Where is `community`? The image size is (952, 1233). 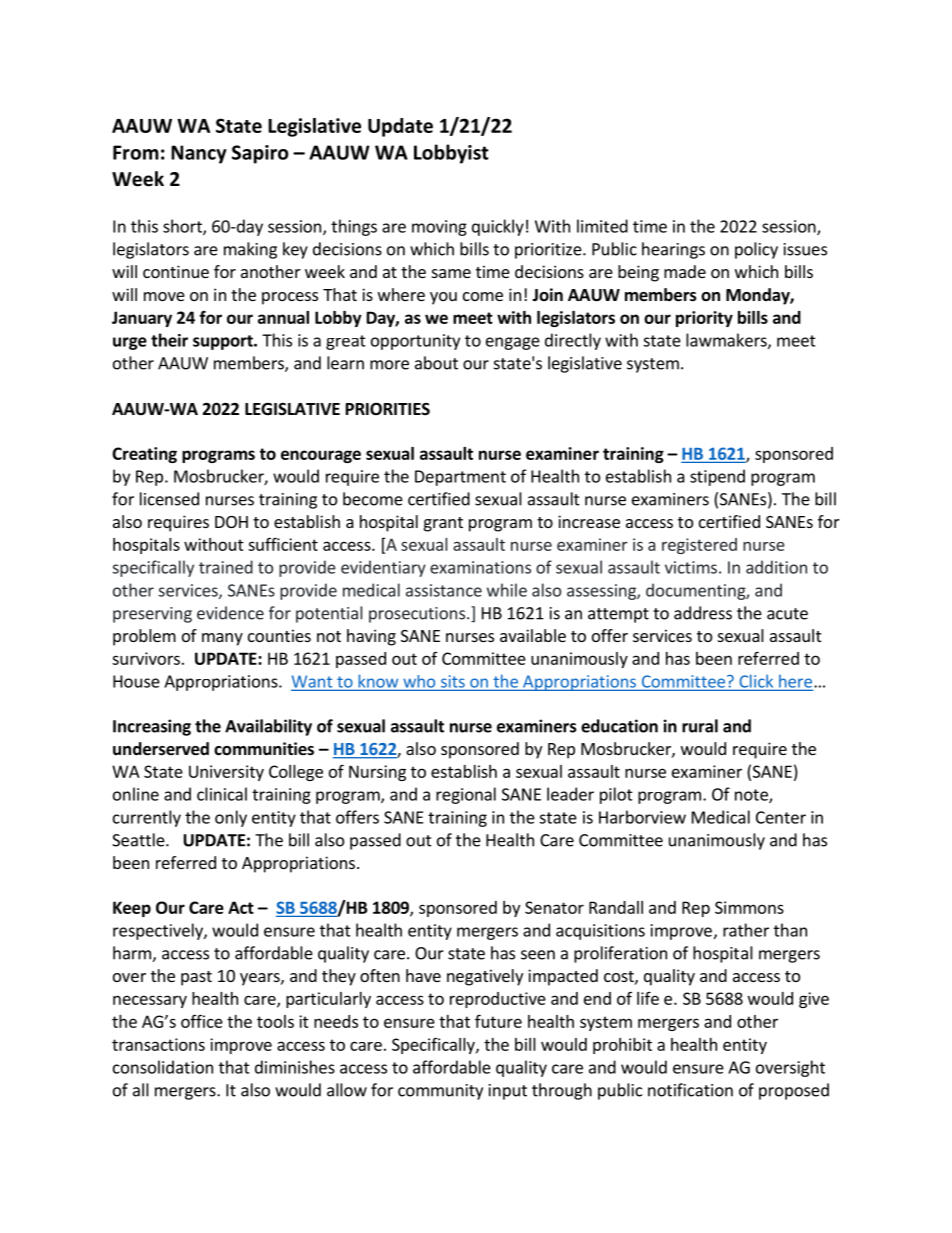 community is located at coordinates (440, 1092).
